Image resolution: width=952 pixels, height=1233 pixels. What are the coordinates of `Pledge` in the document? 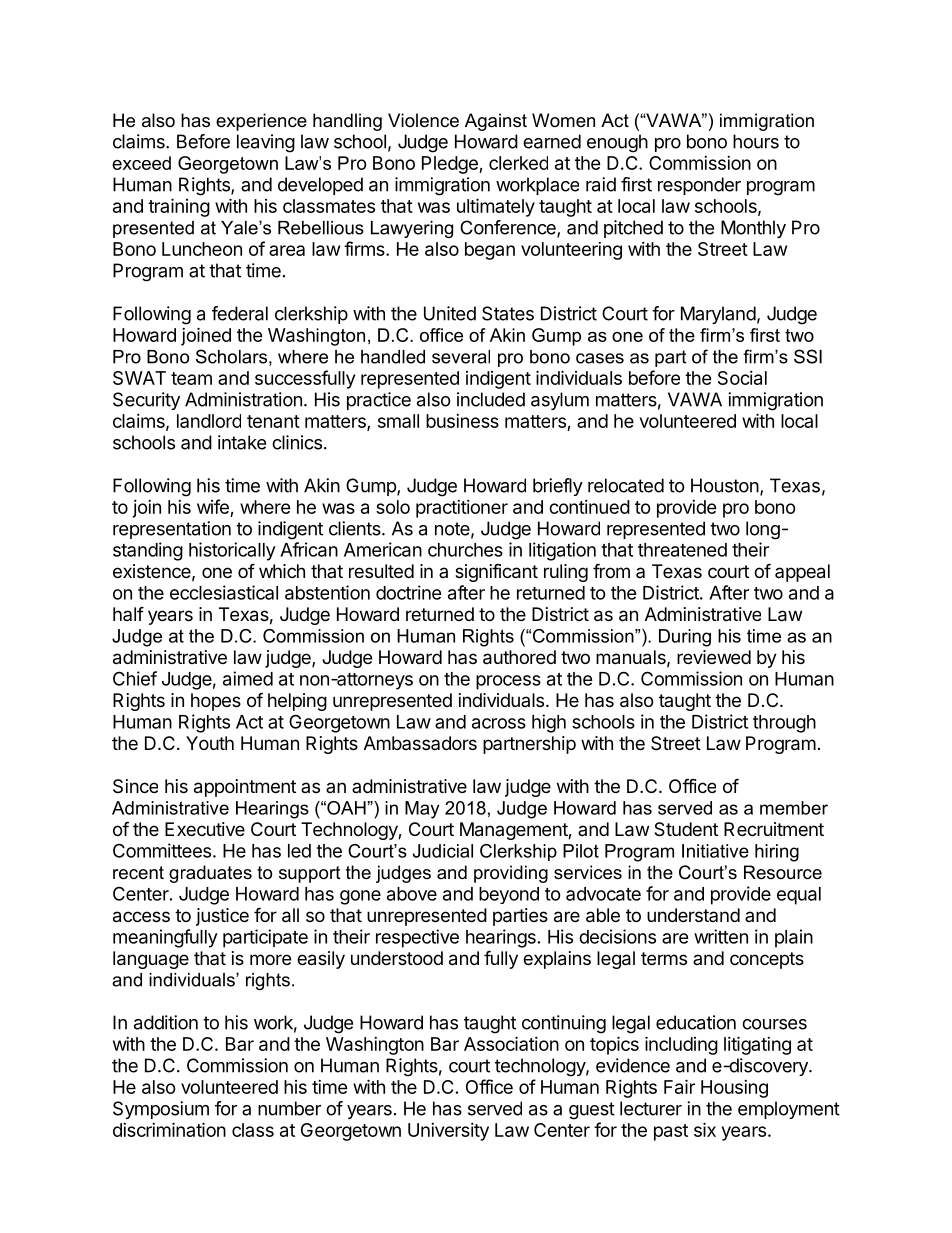 It's located at (451, 165).
